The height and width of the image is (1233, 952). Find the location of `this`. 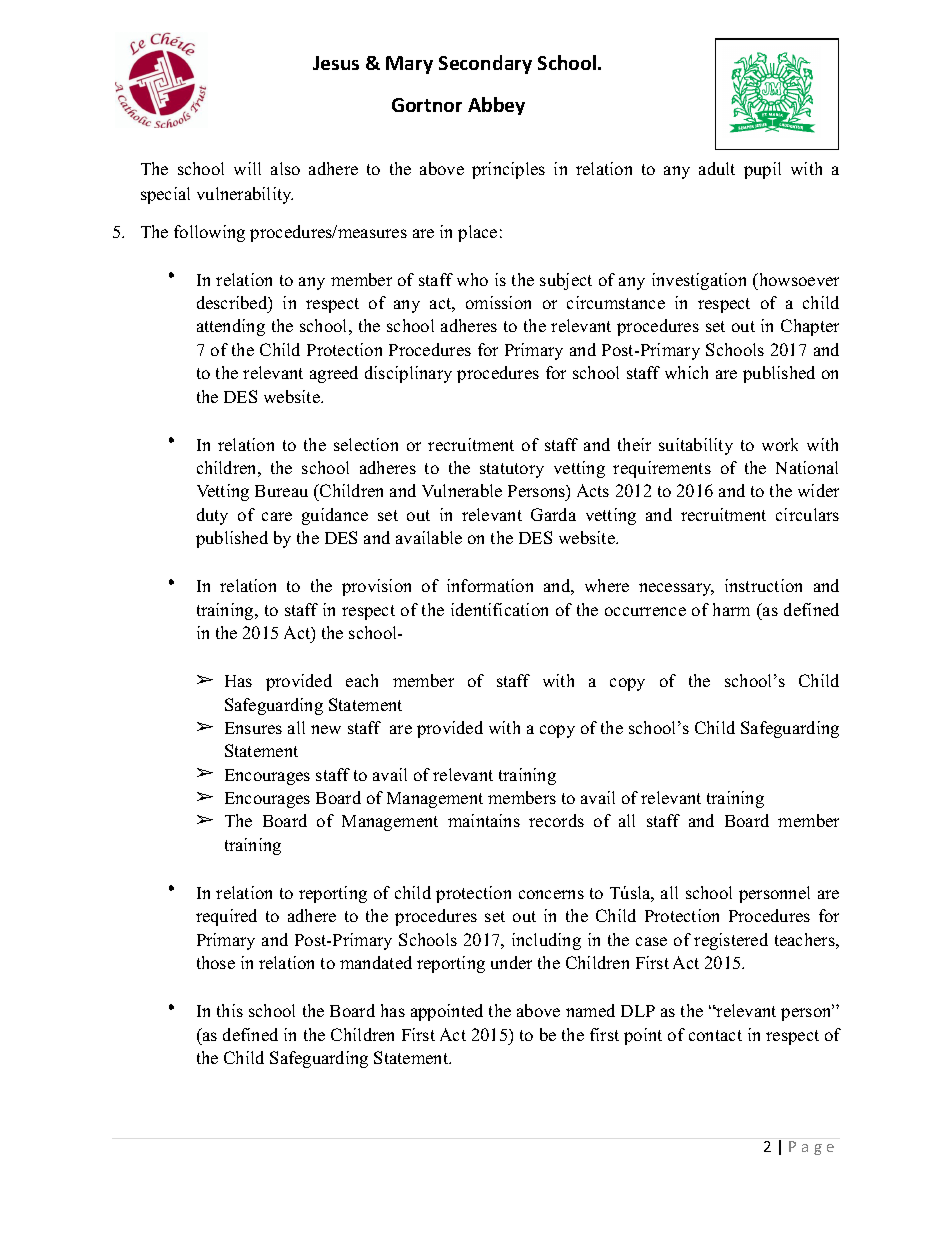

this is located at coordinates (230, 1010).
